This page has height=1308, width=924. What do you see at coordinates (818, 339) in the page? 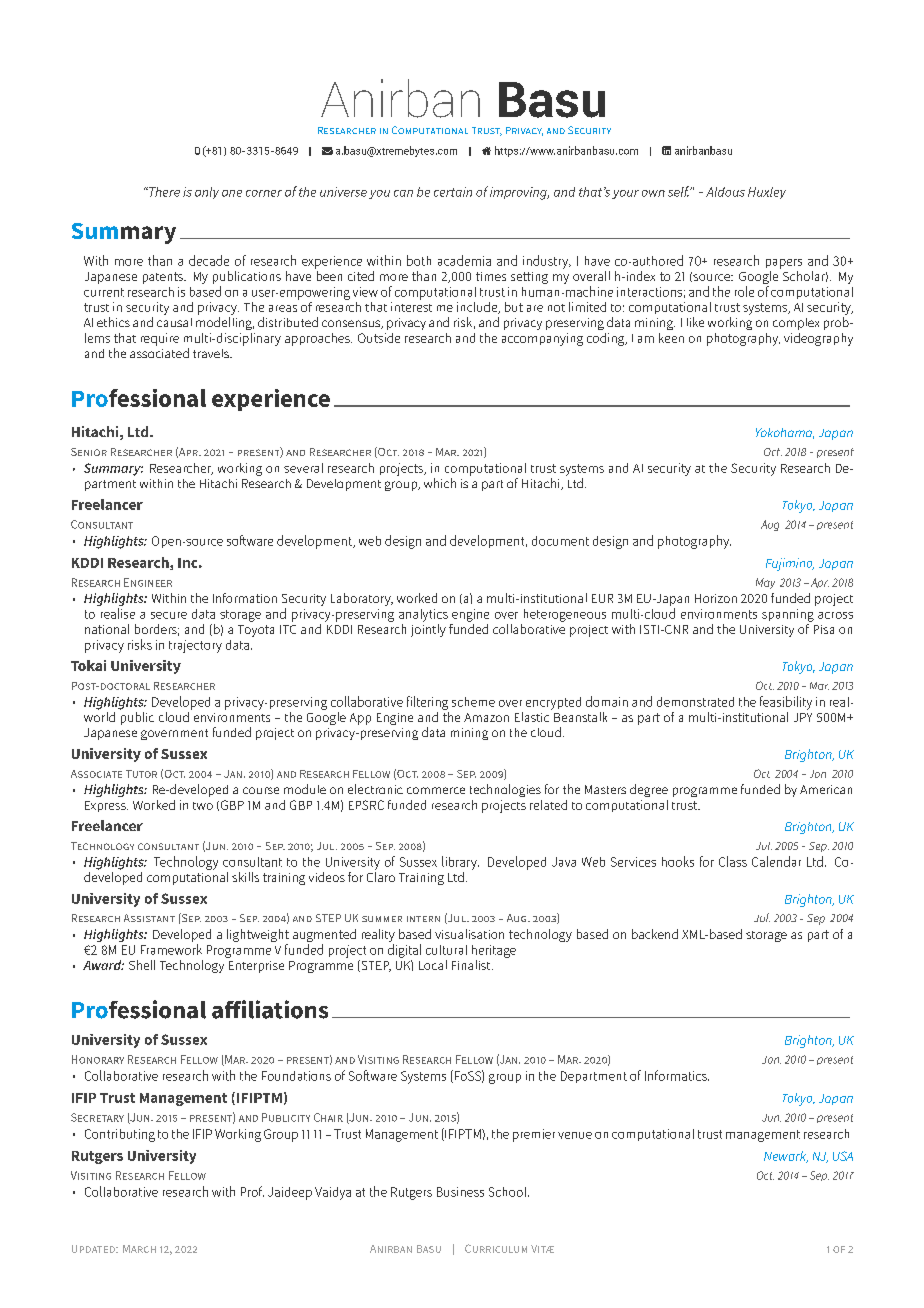
I see `videography` at bounding box center [818, 339].
